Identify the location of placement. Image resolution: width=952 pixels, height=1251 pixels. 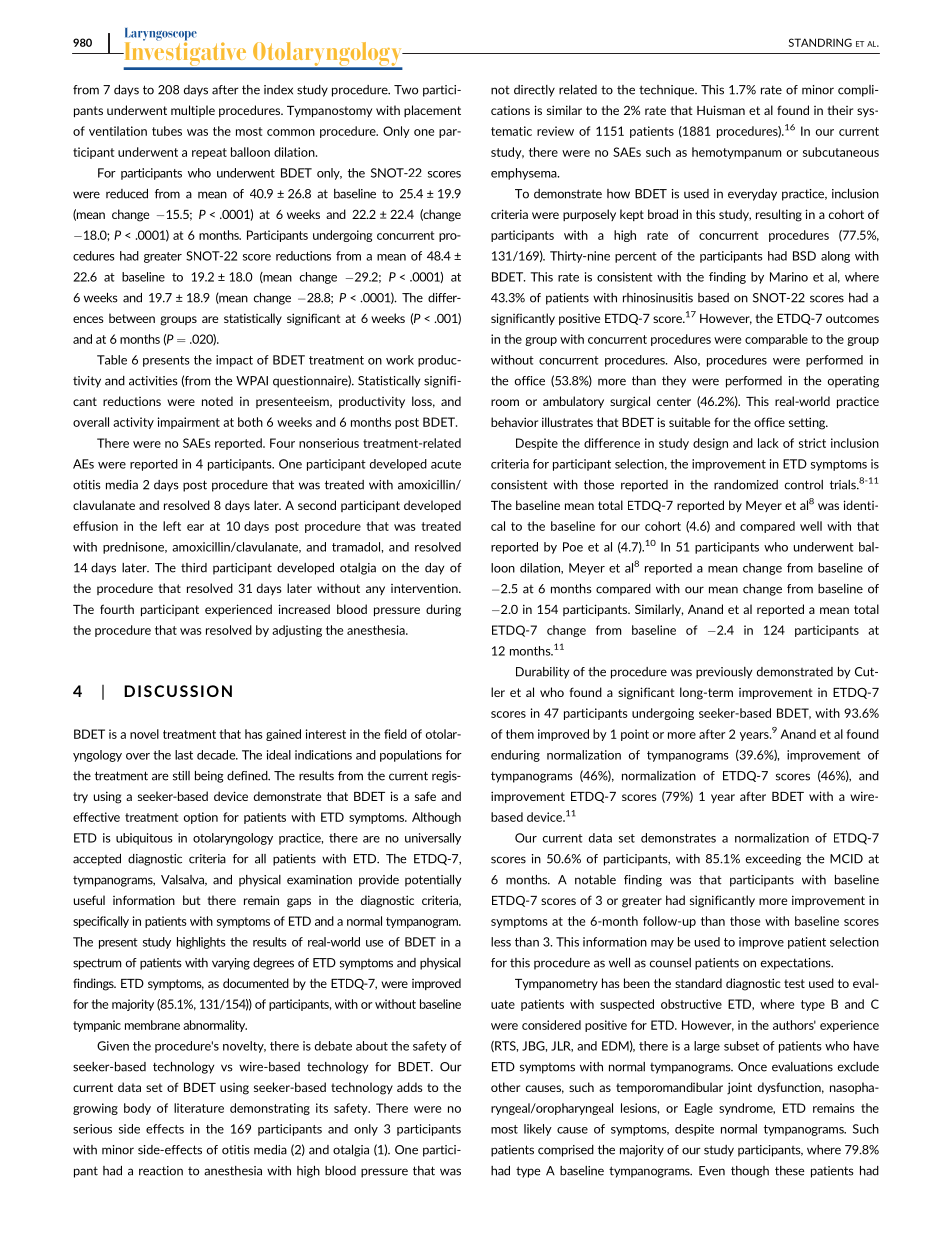
(432, 111).
